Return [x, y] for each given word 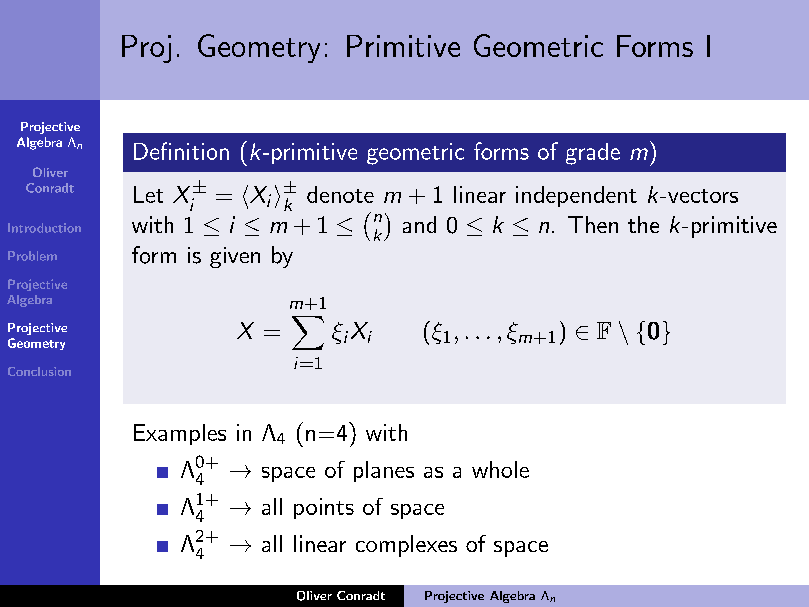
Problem [32, 256]
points [324, 508]
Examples [180, 434]
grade [593, 154]
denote [340, 194]
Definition [181, 151]
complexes [406, 546]
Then [593, 224]
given [235, 257]
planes [384, 471]
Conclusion [39, 371]
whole [500, 469]
